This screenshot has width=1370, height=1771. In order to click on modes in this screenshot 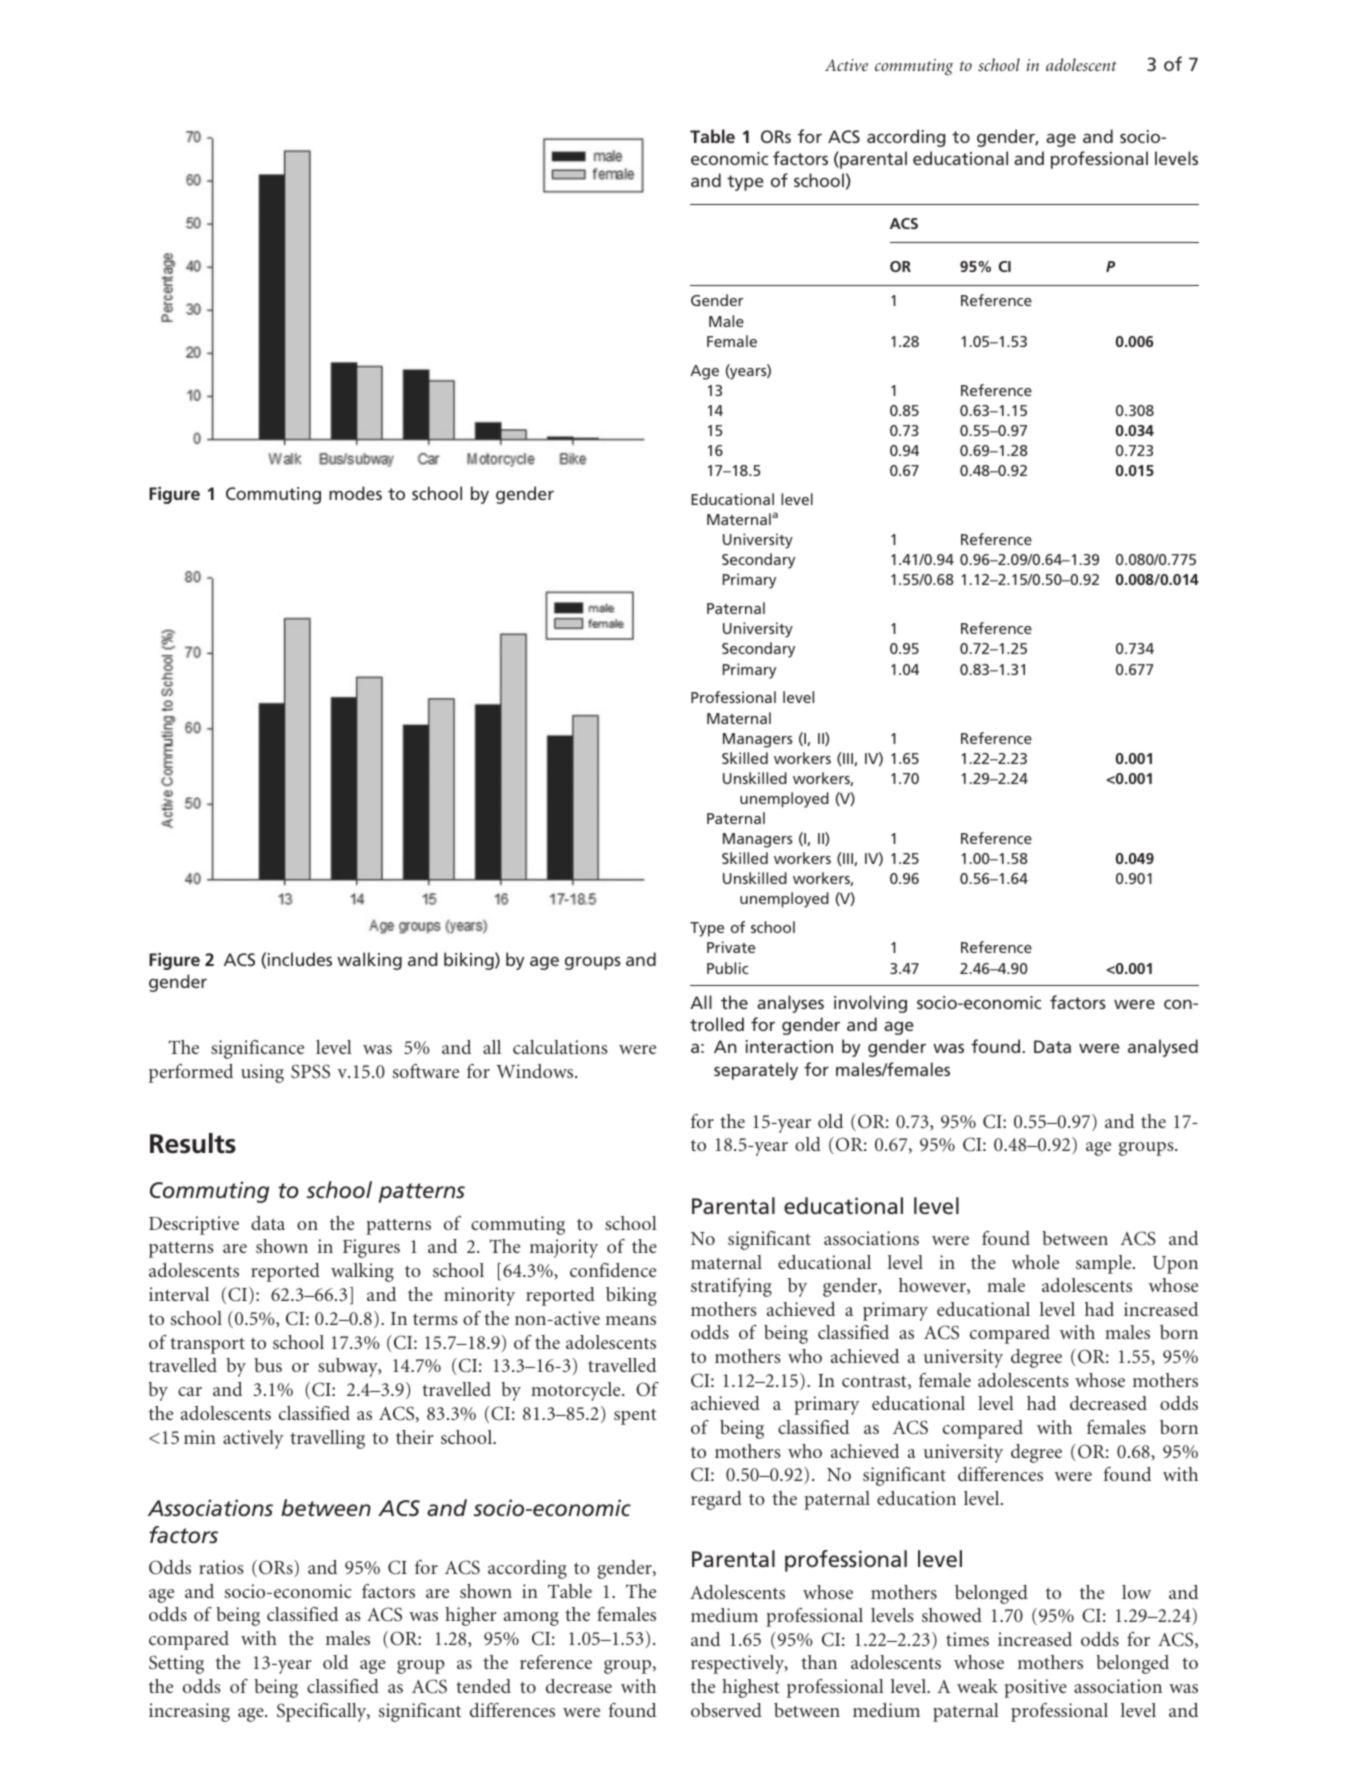, I will do `click(355, 493)`.
